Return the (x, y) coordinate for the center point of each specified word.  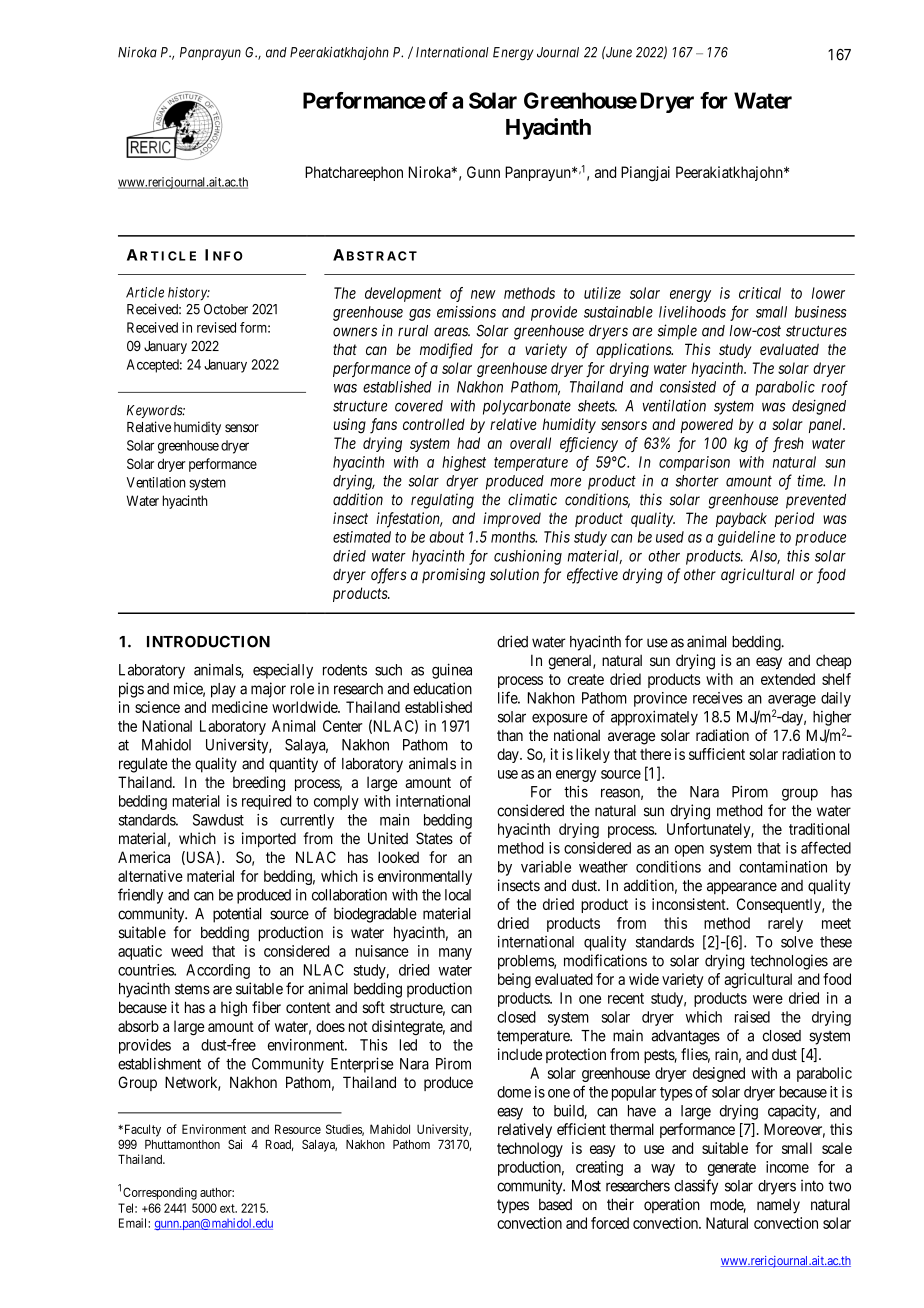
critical (760, 293)
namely (778, 1206)
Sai (235, 1144)
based (555, 1205)
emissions (466, 312)
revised (216, 327)
